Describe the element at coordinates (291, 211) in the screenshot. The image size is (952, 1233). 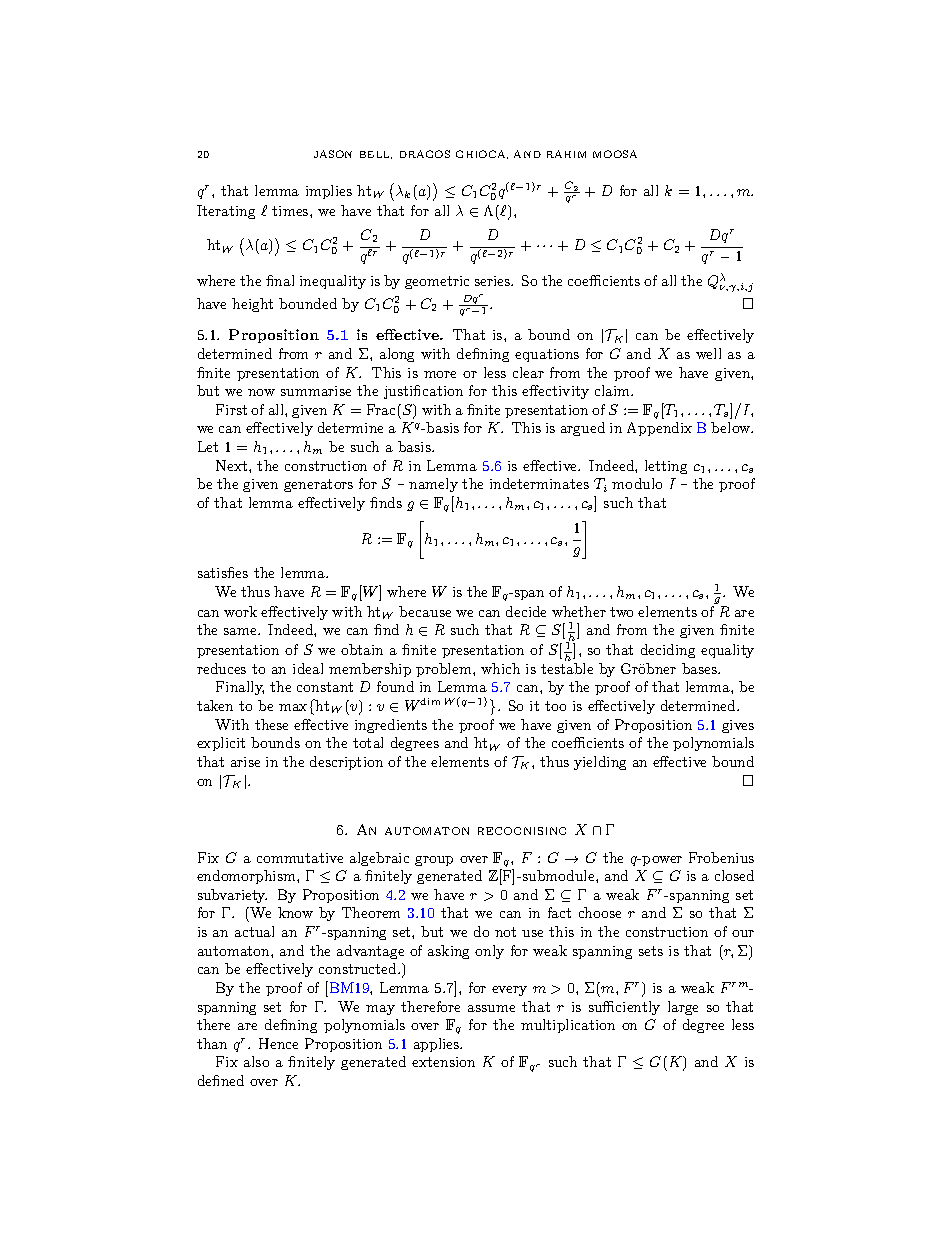
I see `times` at that location.
